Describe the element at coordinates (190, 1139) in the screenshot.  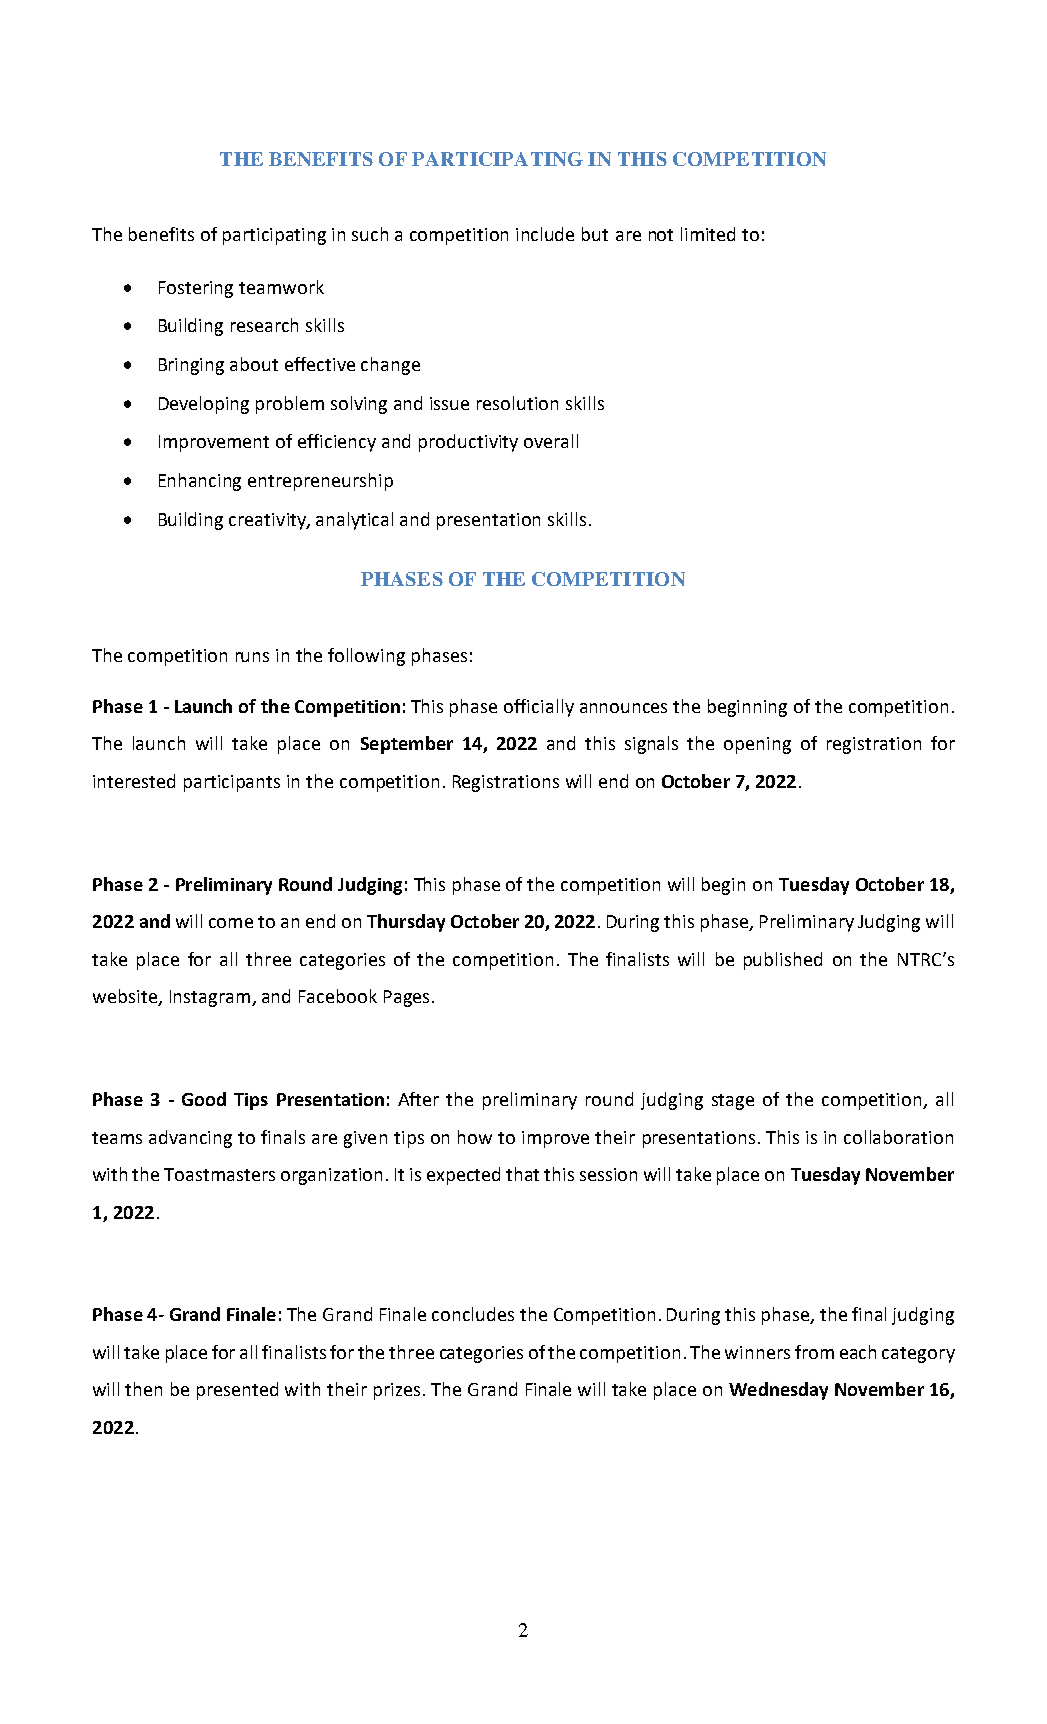
I see `advancing` at that location.
